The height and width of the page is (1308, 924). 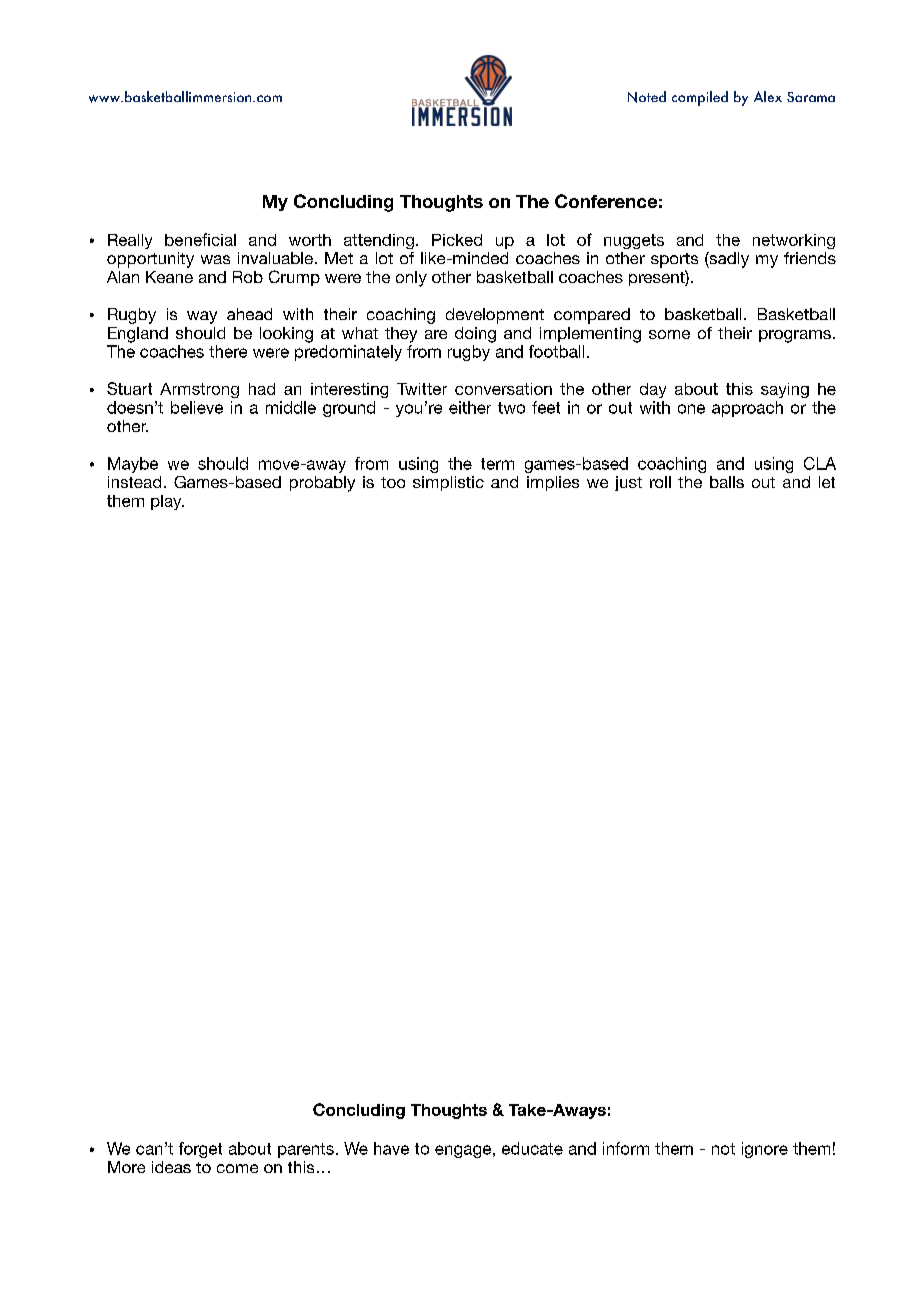 I want to click on term, so click(x=497, y=464).
